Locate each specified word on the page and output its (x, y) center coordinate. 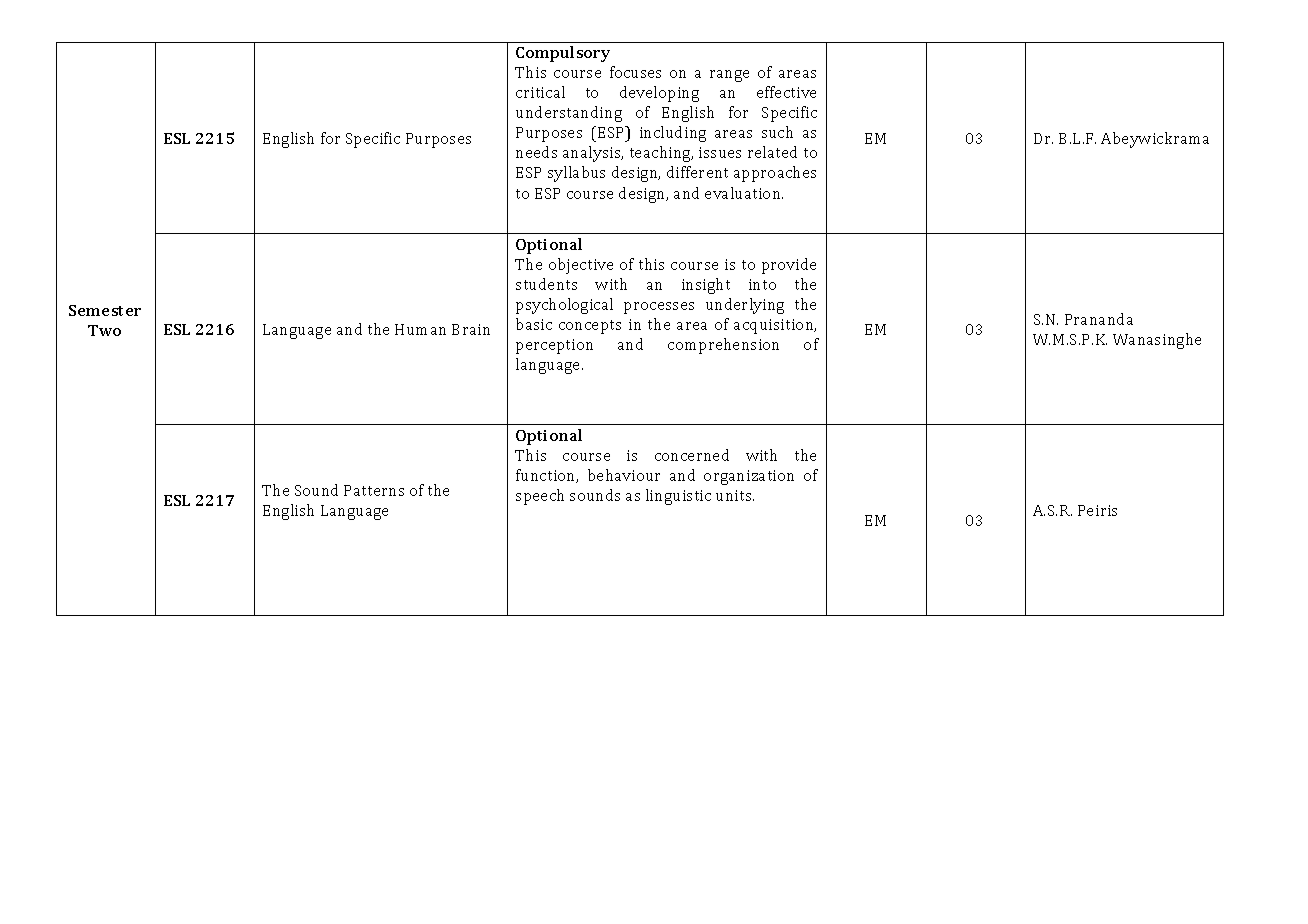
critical (540, 92)
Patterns (374, 490)
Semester (105, 310)
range (729, 76)
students (546, 284)
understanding (569, 114)
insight (706, 286)
